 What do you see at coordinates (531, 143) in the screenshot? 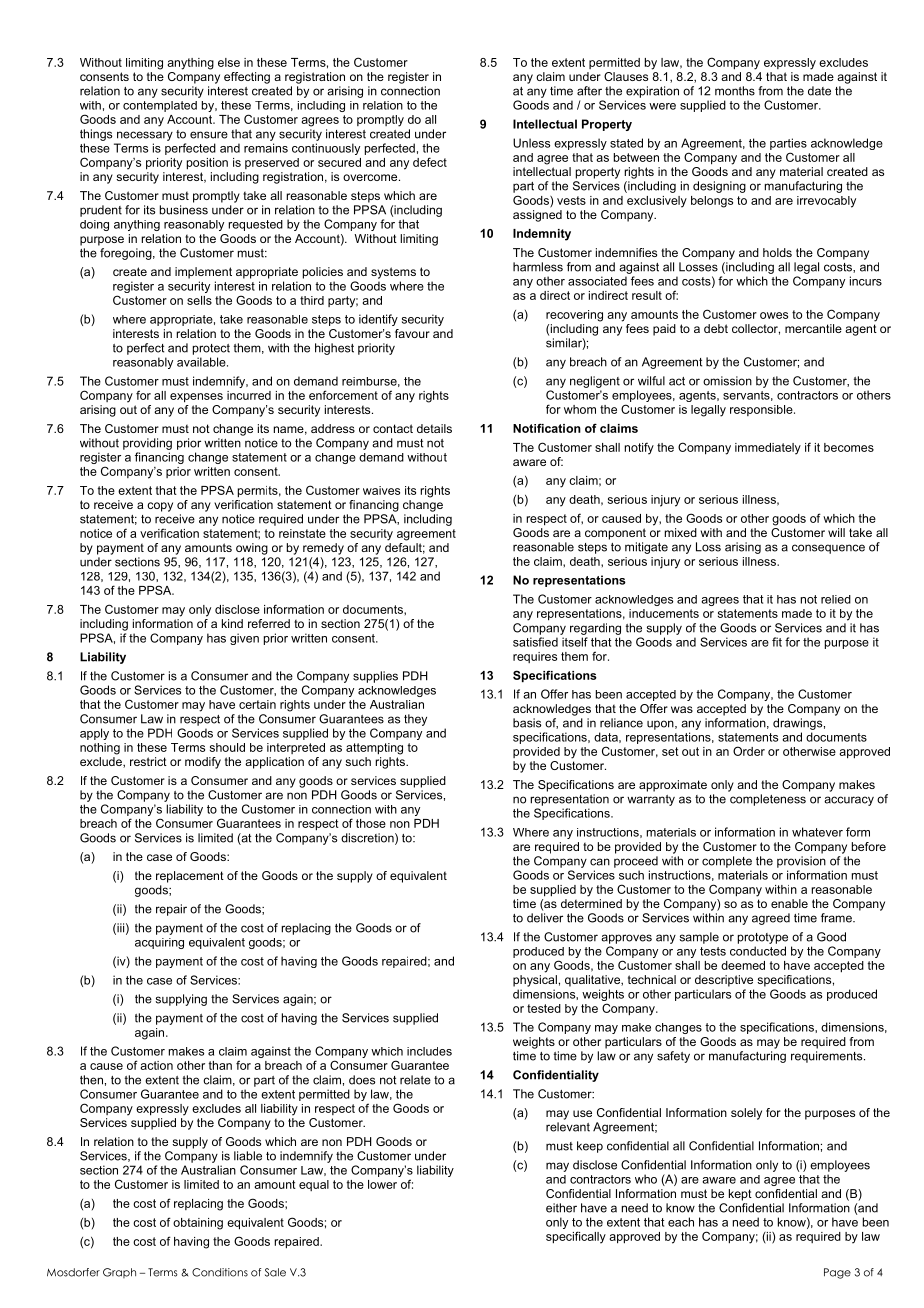
I see `Unless` at bounding box center [531, 143].
